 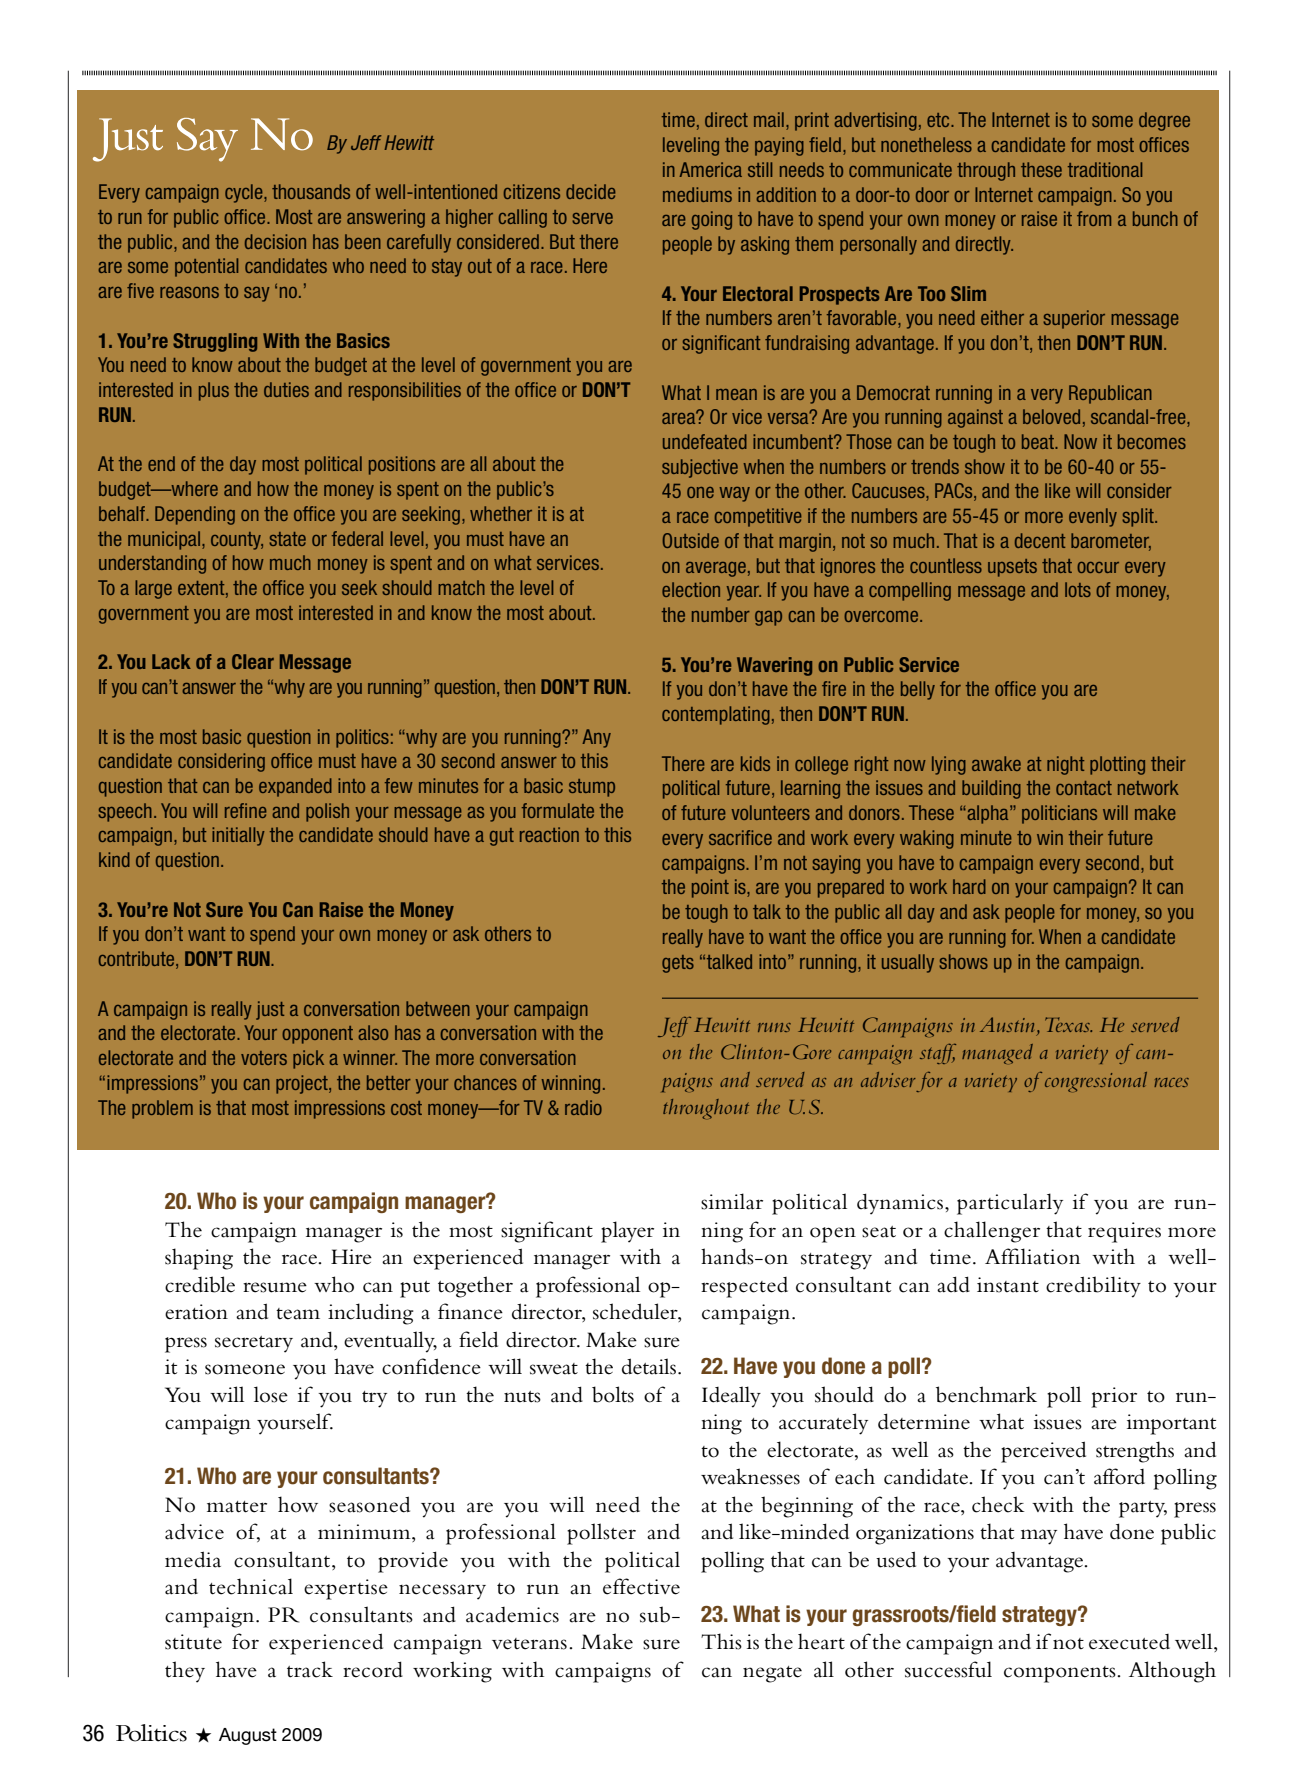 I want to click on congressional, so click(x=1096, y=1082).
